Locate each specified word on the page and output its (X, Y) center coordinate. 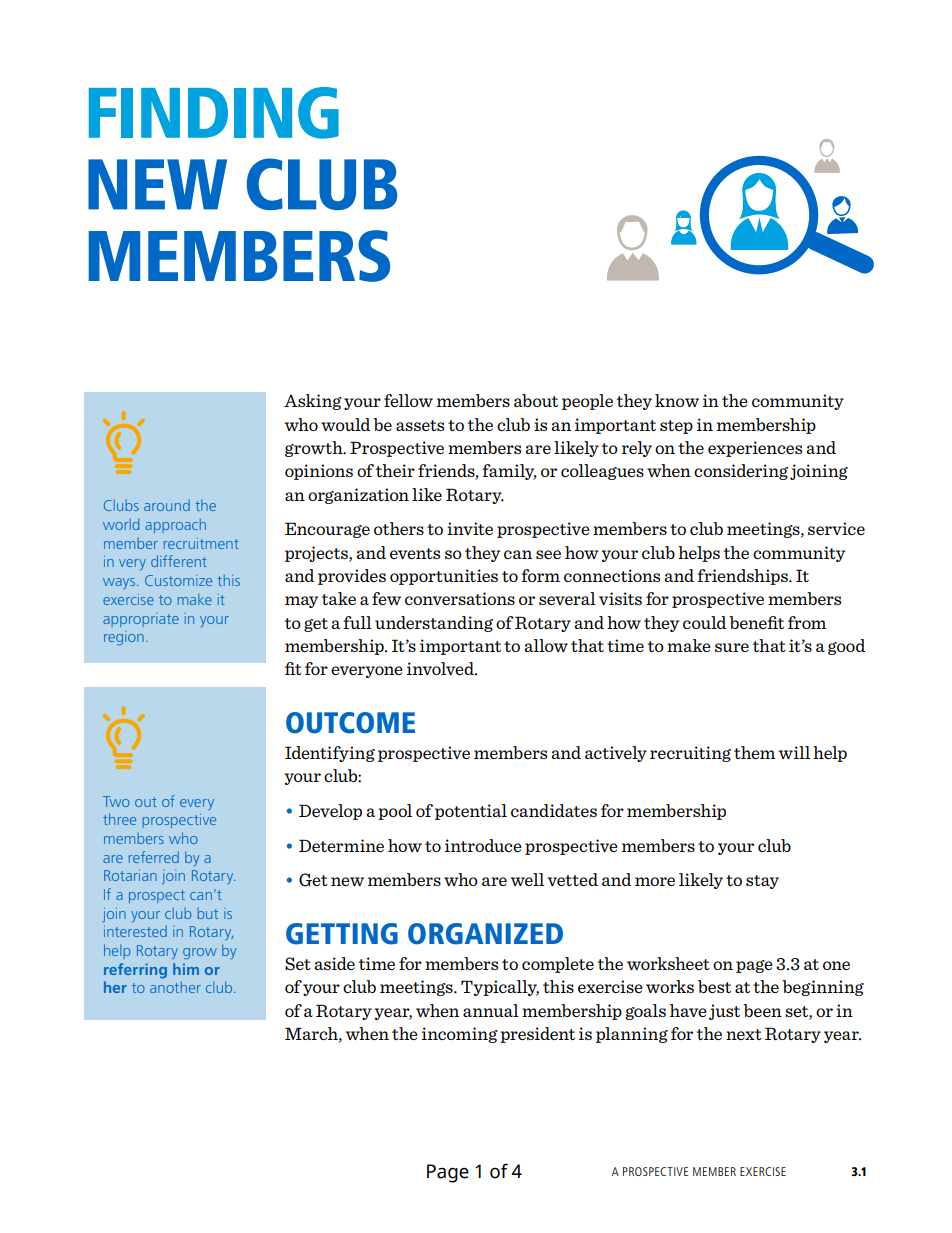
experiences (755, 449)
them (754, 752)
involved (441, 668)
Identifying (330, 754)
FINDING (214, 113)
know (677, 400)
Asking (313, 402)
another (175, 987)
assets (420, 425)
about (536, 400)
